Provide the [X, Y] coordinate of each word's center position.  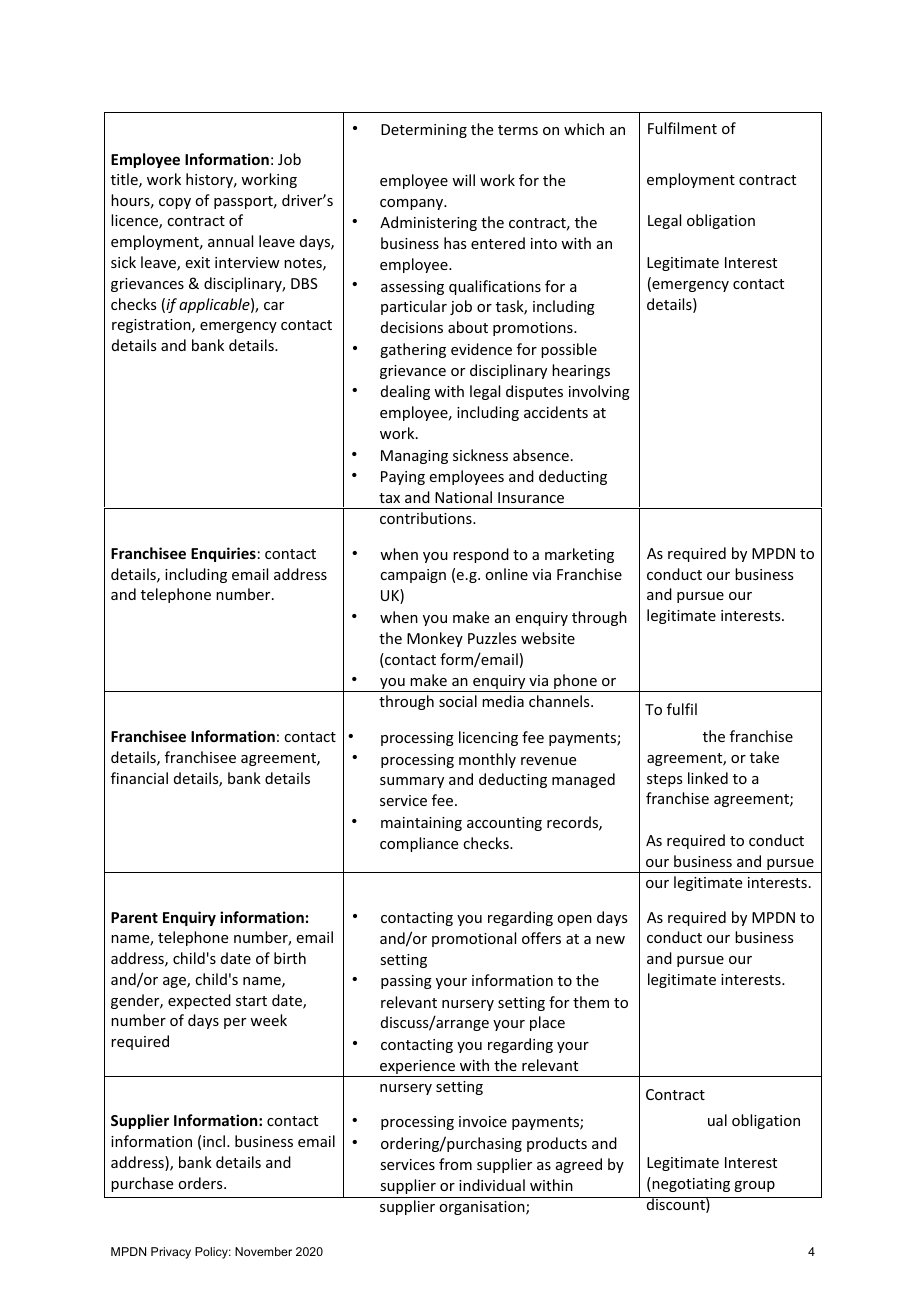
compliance [419, 844]
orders [201, 1183]
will [463, 180]
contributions [427, 518]
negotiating [690, 1184]
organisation [483, 1208]
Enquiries [223, 554]
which [584, 129]
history [211, 180]
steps [664, 780]
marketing [579, 555]
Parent [134, 917]
